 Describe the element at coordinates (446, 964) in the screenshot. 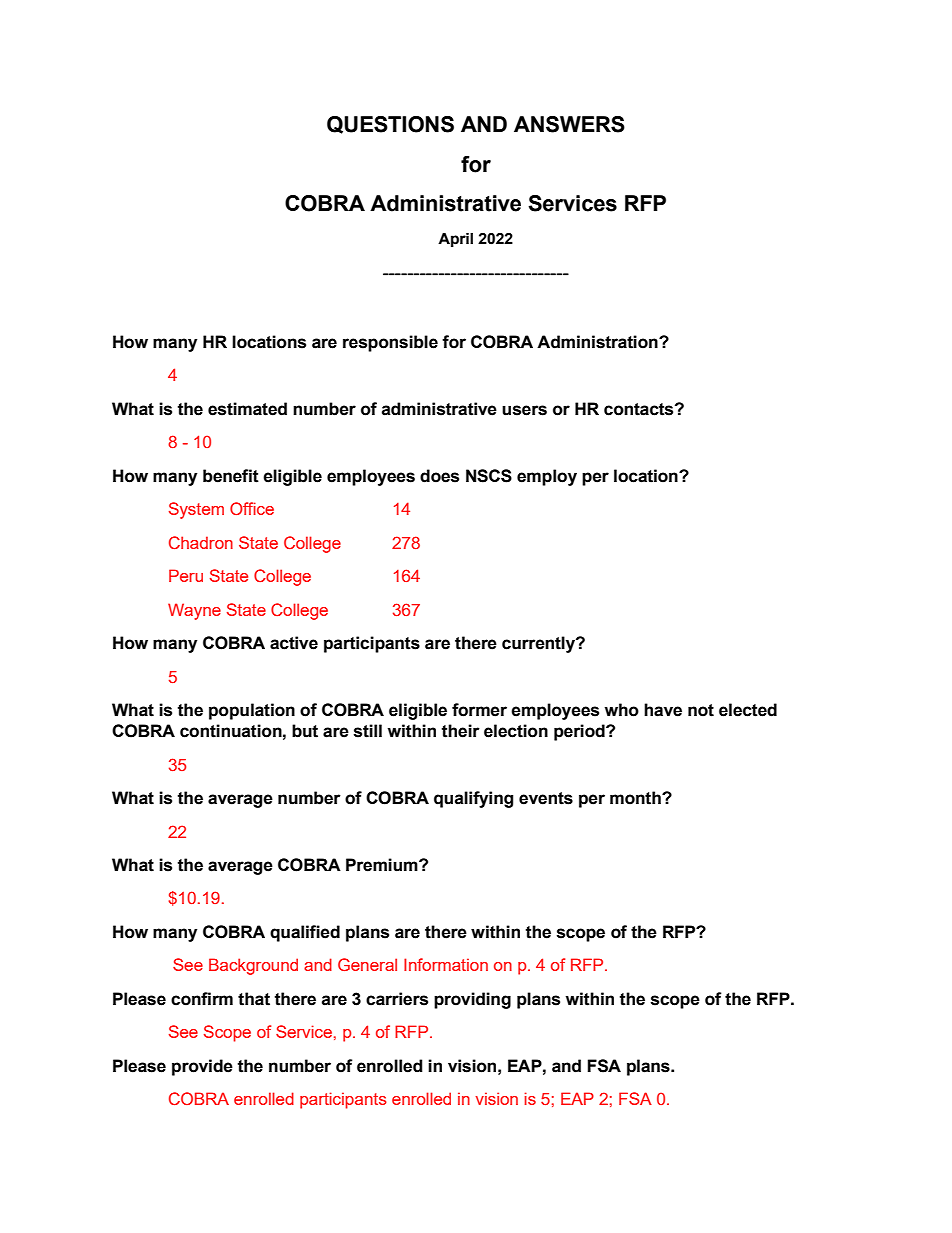

I see `Information` at that location.
